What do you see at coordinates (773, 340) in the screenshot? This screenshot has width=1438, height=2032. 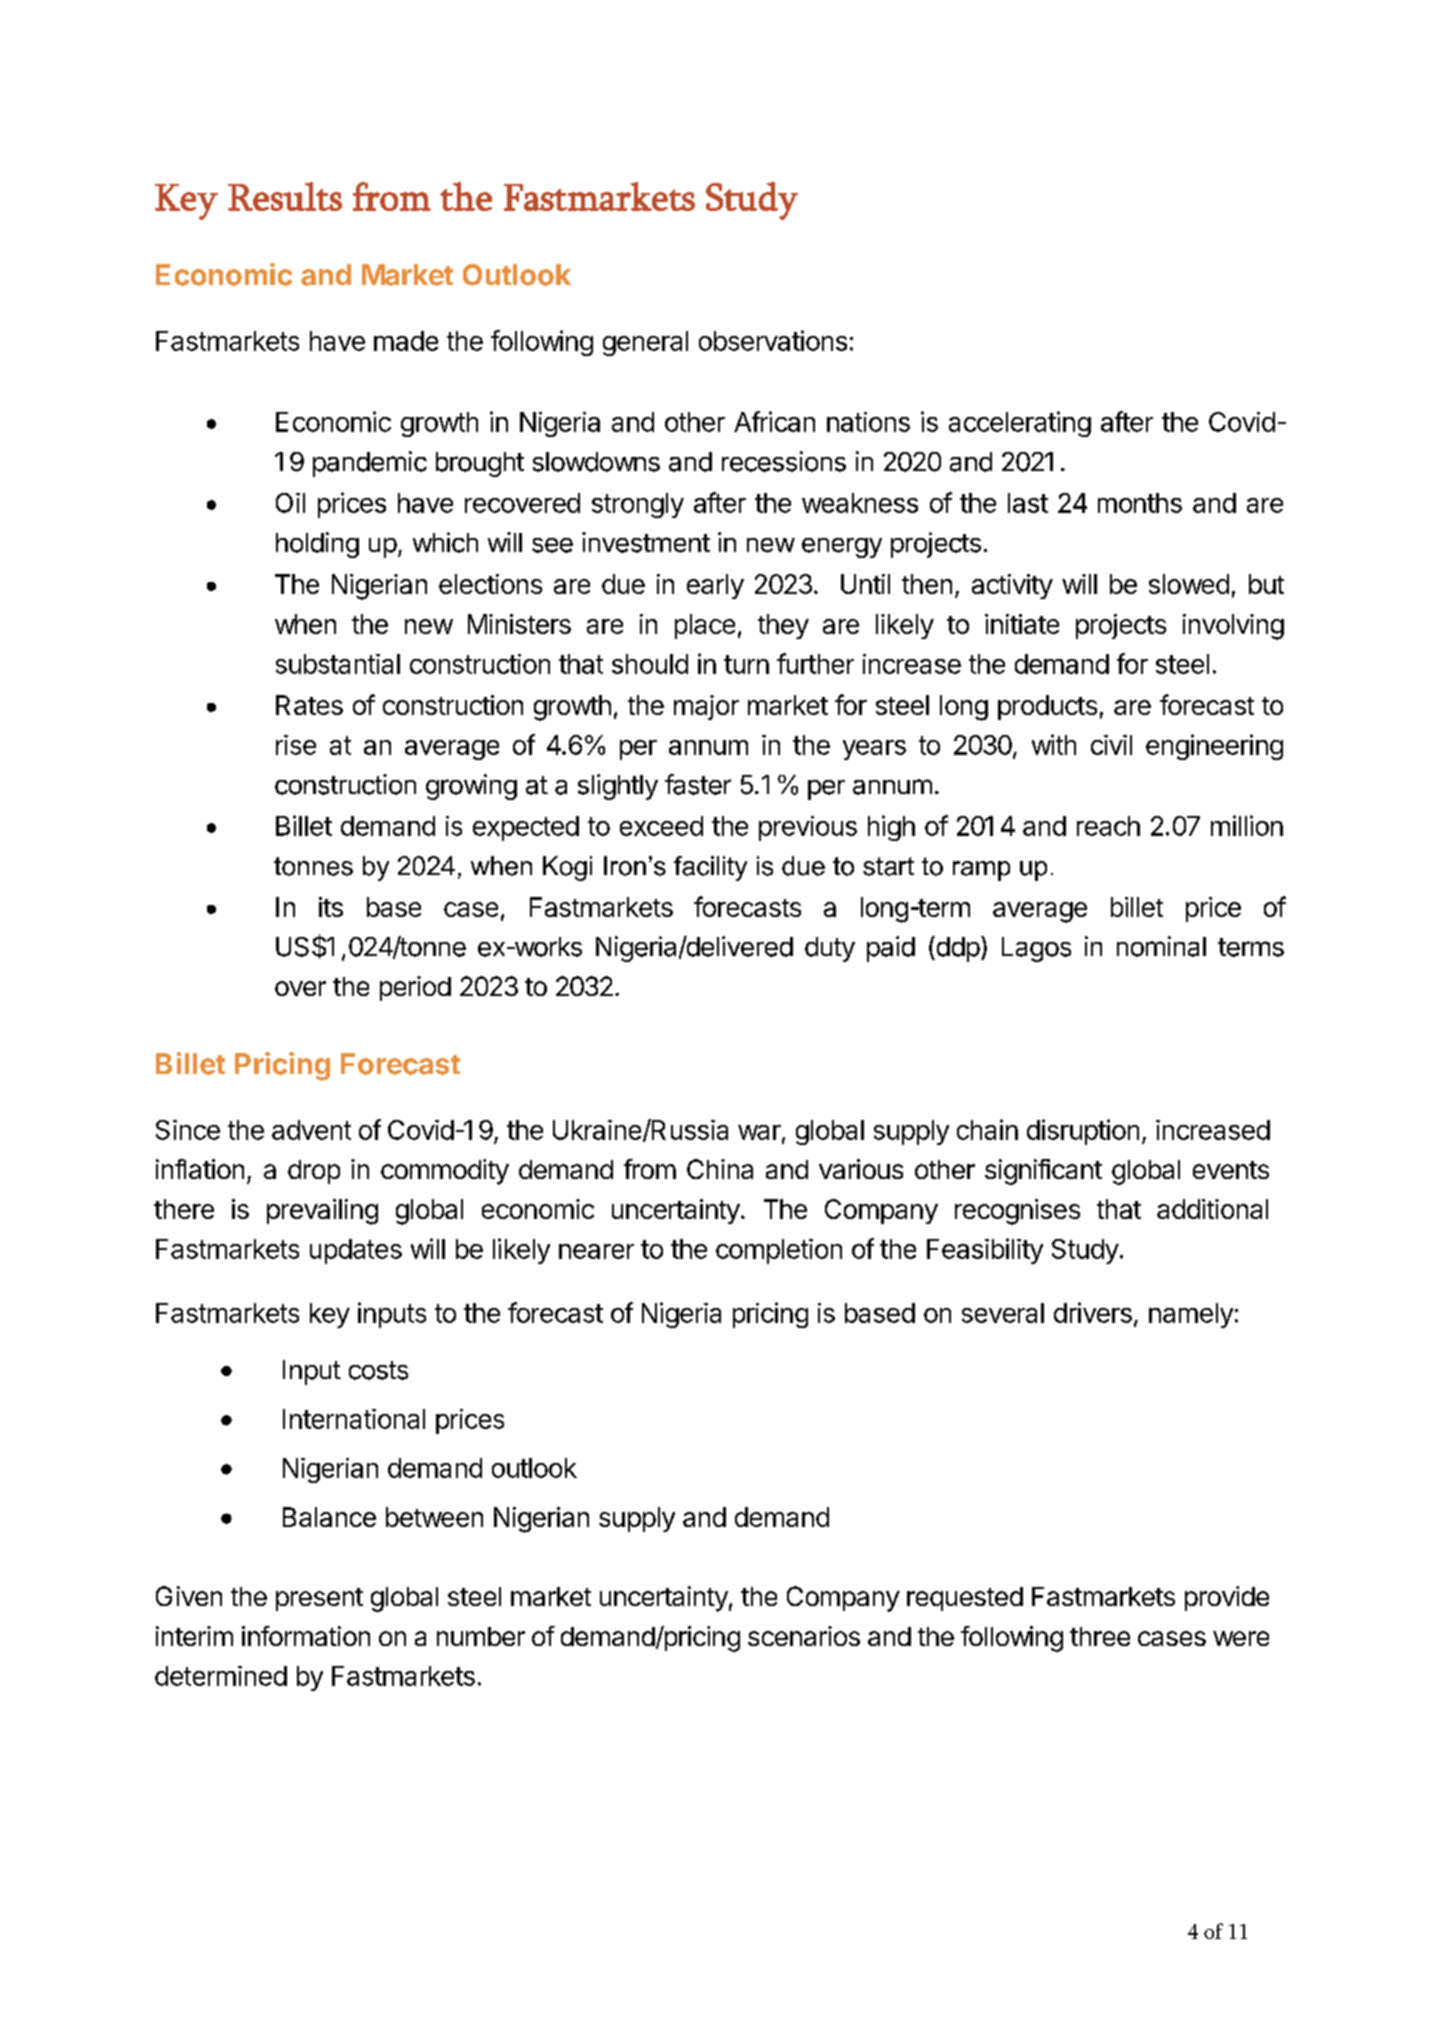 I see `observations` at bounding box center [773, 340].
